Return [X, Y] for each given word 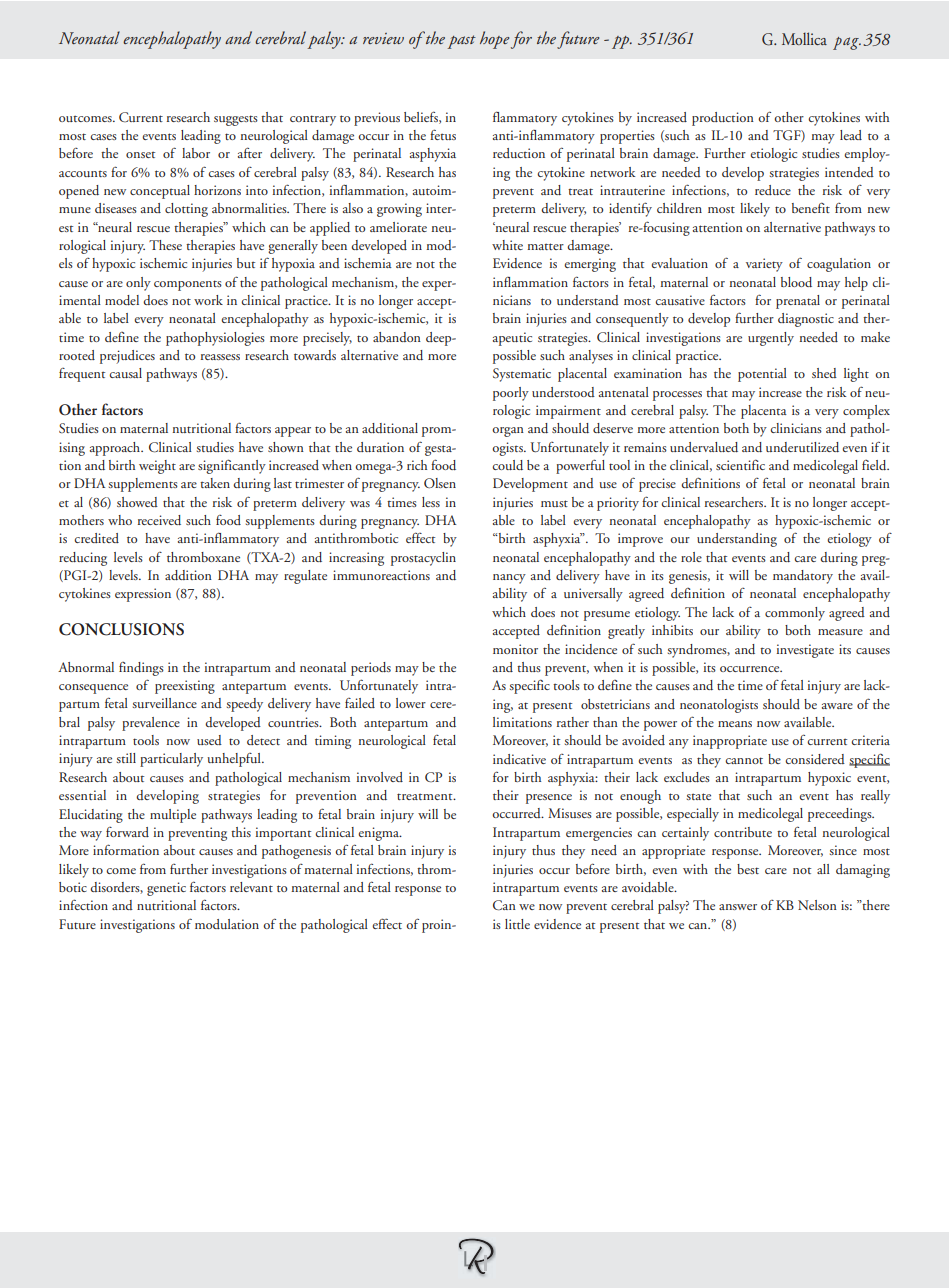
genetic [166, 889]
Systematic [522, 375]
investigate [805, 651]
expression [143, 595]
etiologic [773, 155]
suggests [236, 120]
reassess [220, 357]
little [517, 924]
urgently [771, 339]
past [462, 42]
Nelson [817, 905]
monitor [515, 649]
